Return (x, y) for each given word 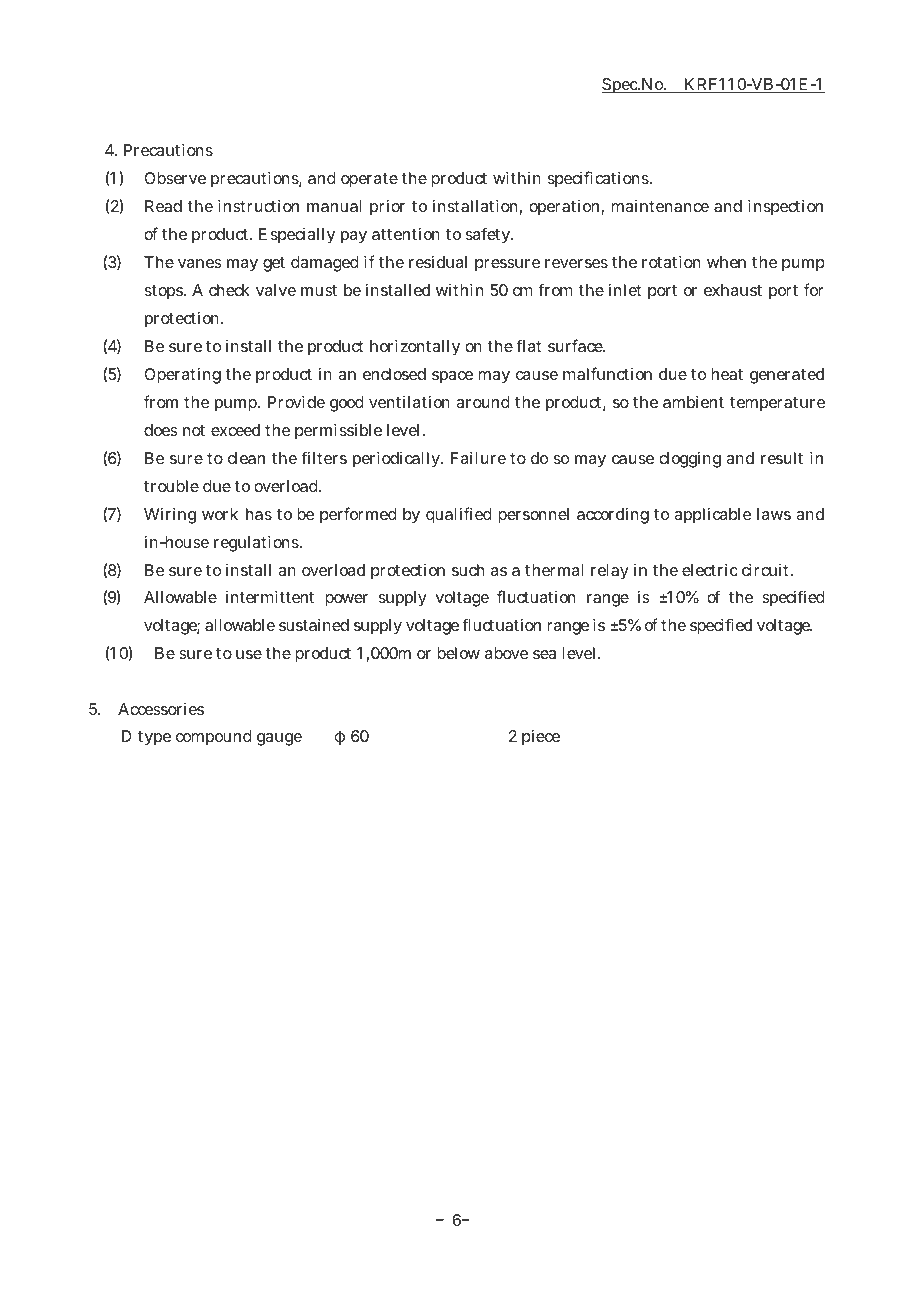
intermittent (270, 597)
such (468, 570)
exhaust (733, 290)
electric (710, 570)
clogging (690, 460)
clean (246, 458)
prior (387, 208)
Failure (478, 458)
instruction (258, 206)
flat (528, 345)
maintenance (660, 206)
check (229, 290)
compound (214, 738)
